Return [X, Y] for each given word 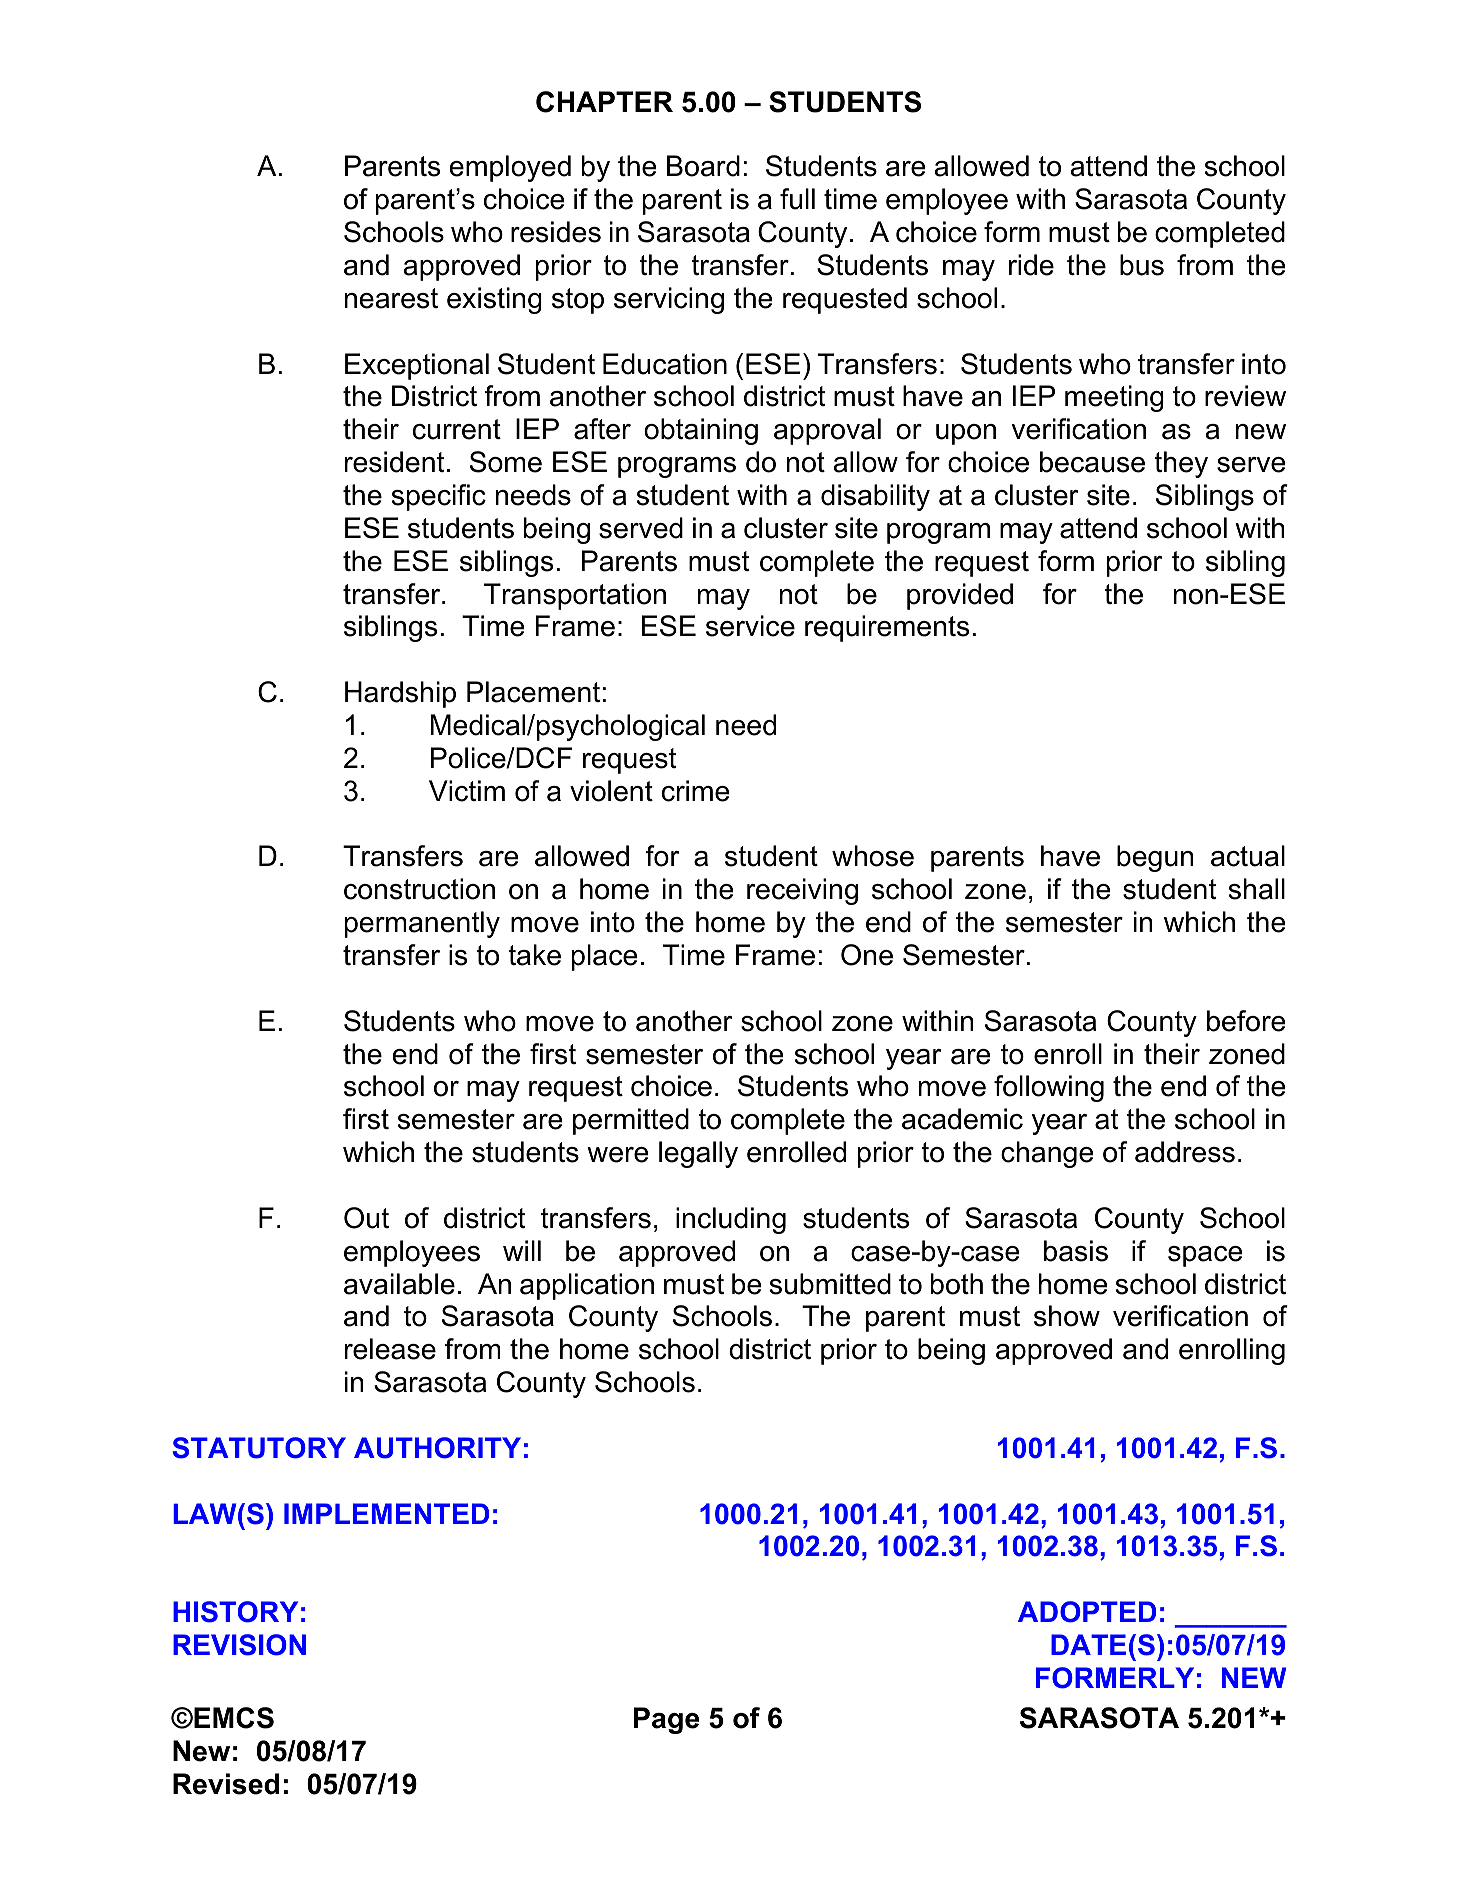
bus [1142, 265]
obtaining [701, 431]
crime [695, 791]
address [1185, 1152]
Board [703, 166]
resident [394, 462]
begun [1155, 858]
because [1092, 462]
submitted [830, 1284]
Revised [226, 1784]
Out [366, 1218]
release [390, 1349]
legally [698, 1154]
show [1067, 1316]
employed [510, 168]
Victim [467, 791]
